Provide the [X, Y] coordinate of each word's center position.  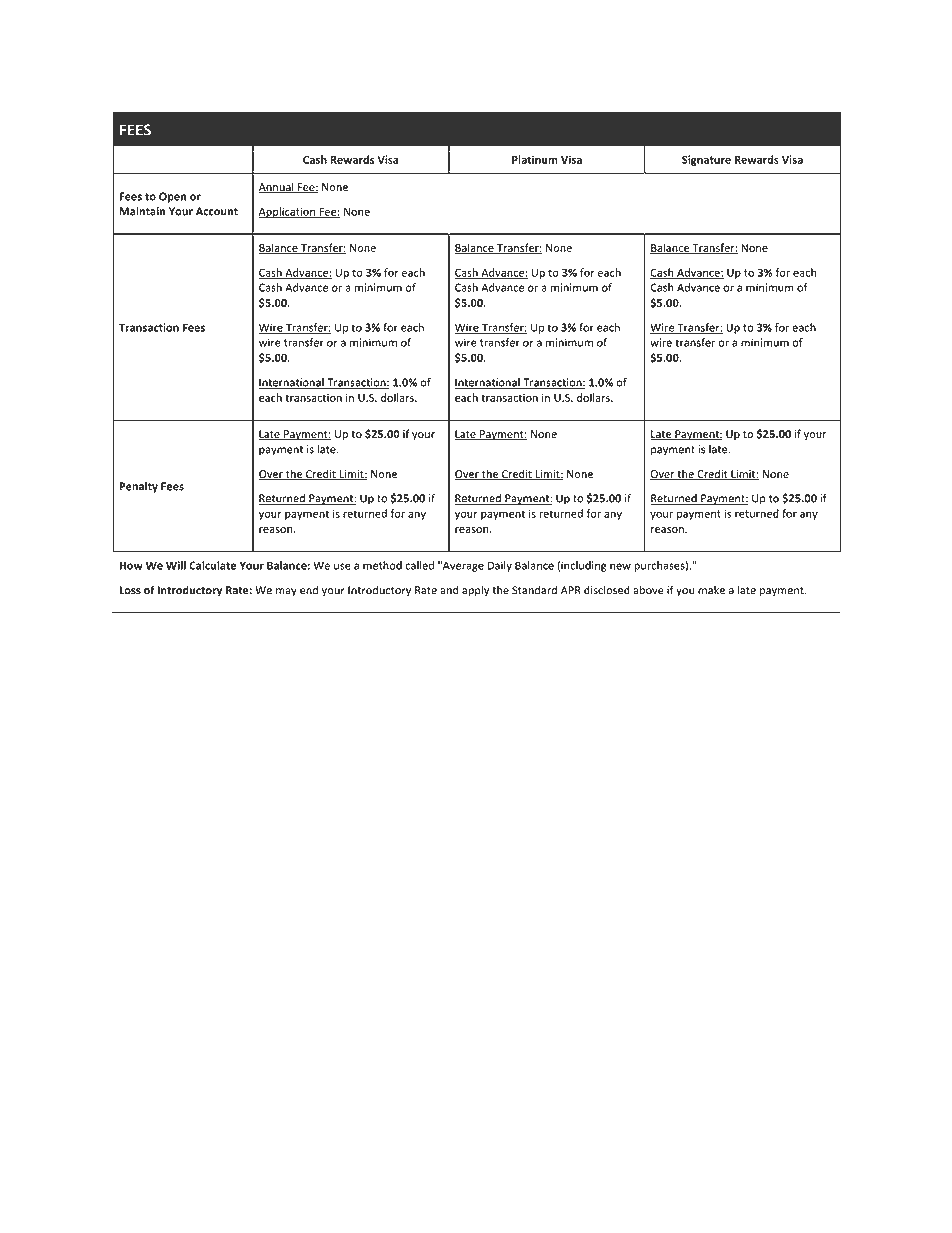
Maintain [142, 211]
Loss [130, 590]
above [648, 590]
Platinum [535, 159]
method [382, 565]
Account [217, 211]
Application [287, 212]
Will [176, 565]
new [620, 566]
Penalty [139, 487]
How [131, 565]
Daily [500, 566]
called [419, 565]
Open [172, 197]
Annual [277, 188]
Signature [706, 160]
